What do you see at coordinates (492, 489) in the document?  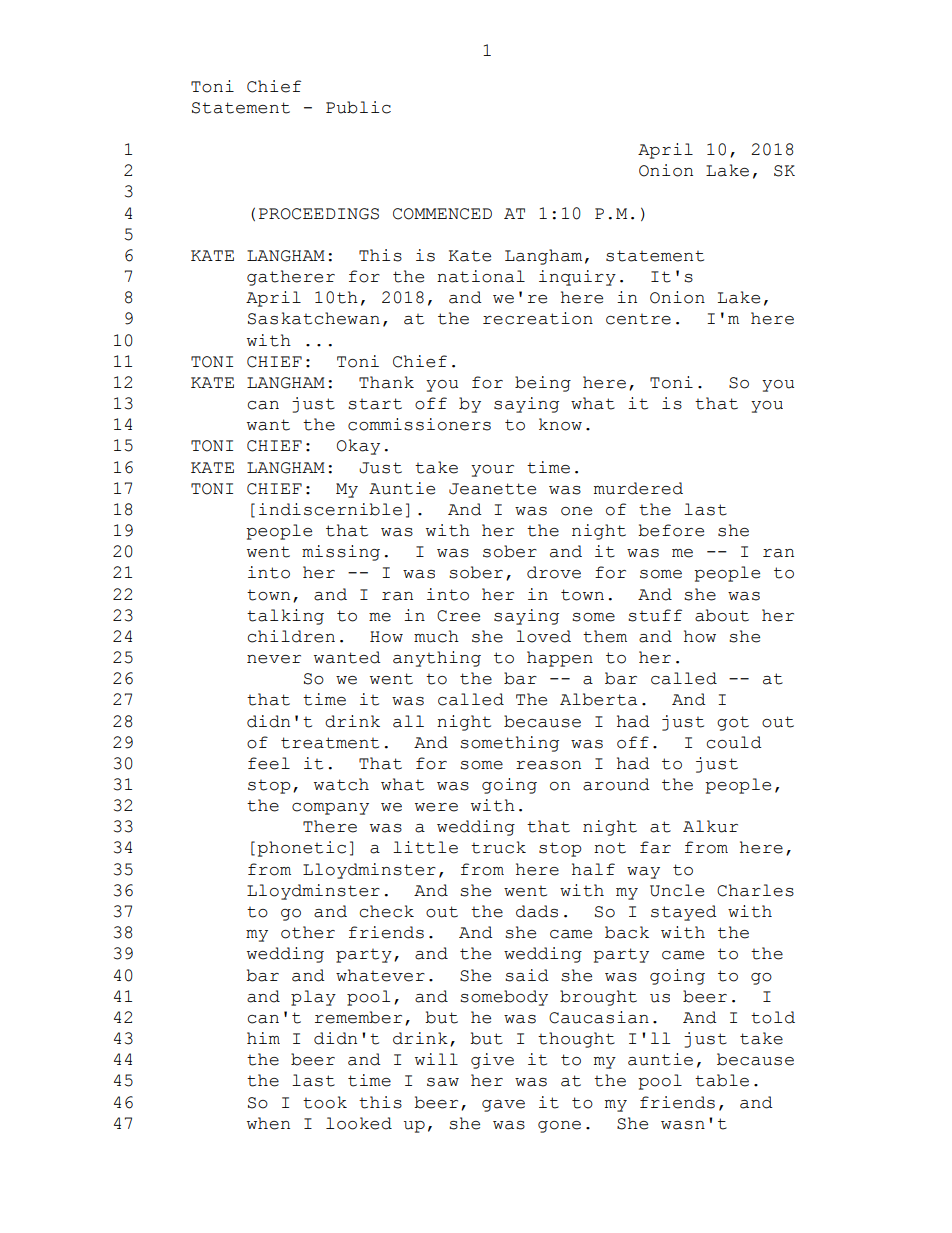 I see `Jeanette` at bounding box center [492, 489].
